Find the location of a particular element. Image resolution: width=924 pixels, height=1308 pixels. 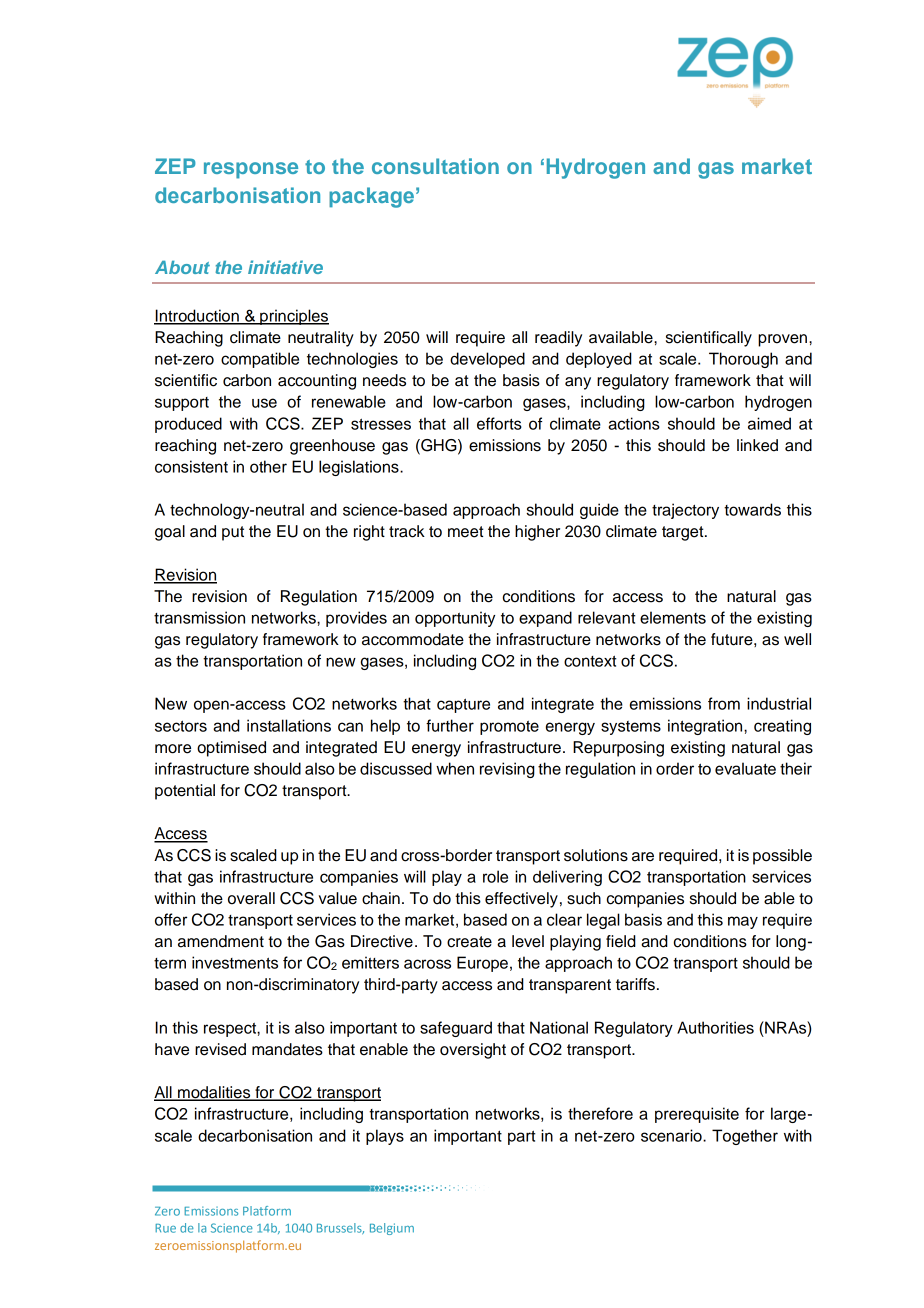

proven is located at coordinates (782, 340).
